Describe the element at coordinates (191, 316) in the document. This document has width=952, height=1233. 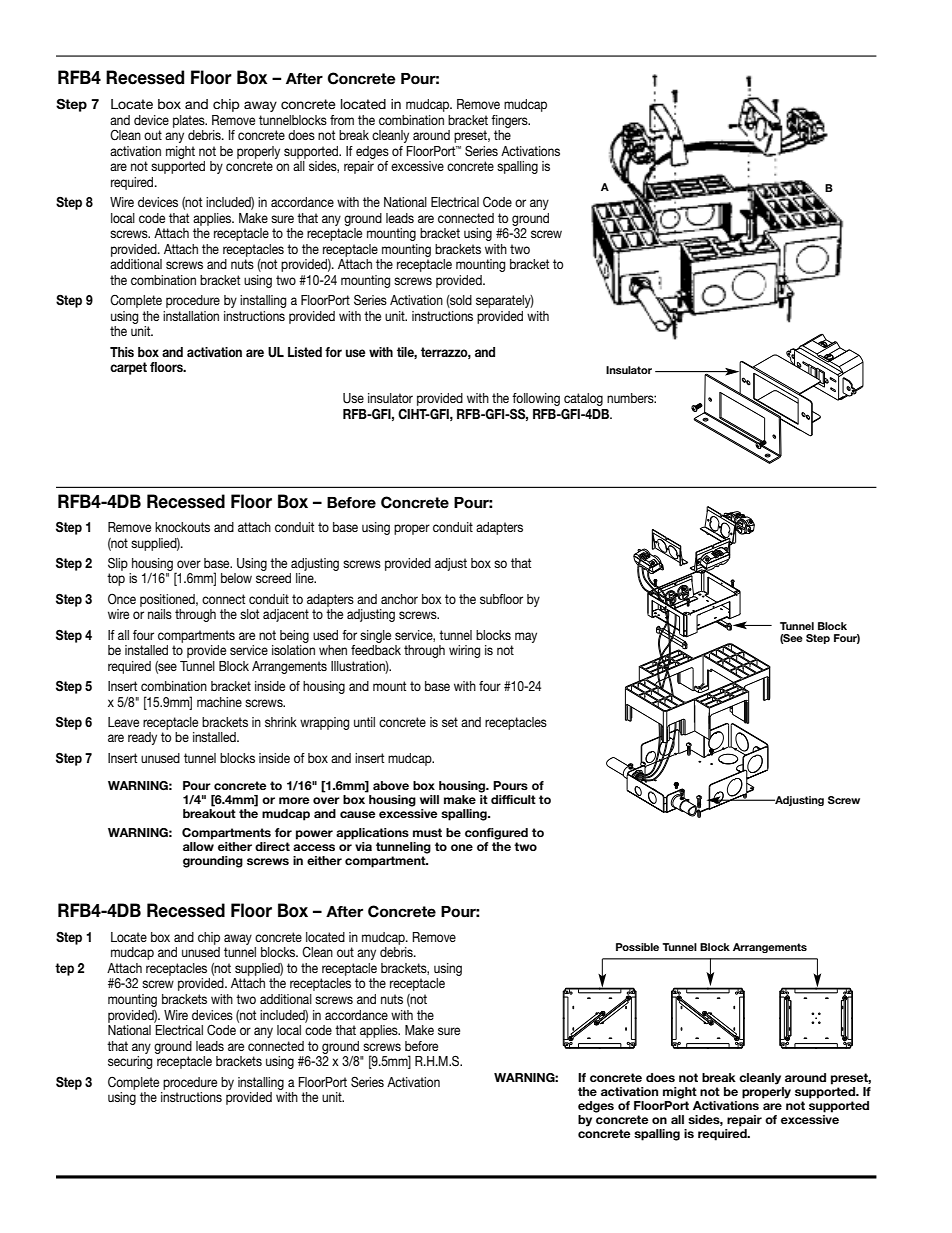
I see `installation` at that location.
